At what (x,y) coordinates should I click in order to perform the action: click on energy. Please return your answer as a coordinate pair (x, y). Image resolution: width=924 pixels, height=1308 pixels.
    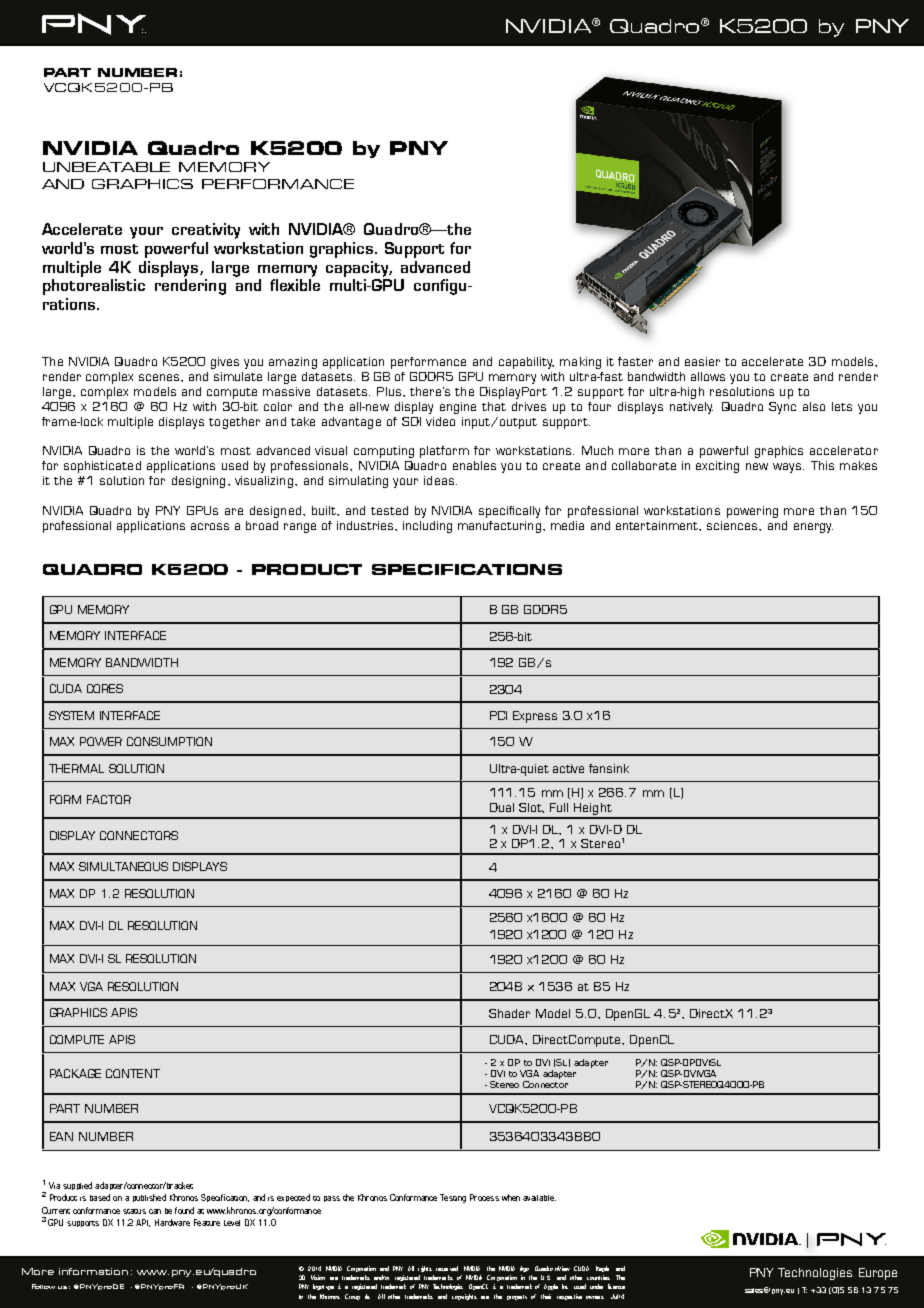
    Looking at the image, I should click on (813, 528).
